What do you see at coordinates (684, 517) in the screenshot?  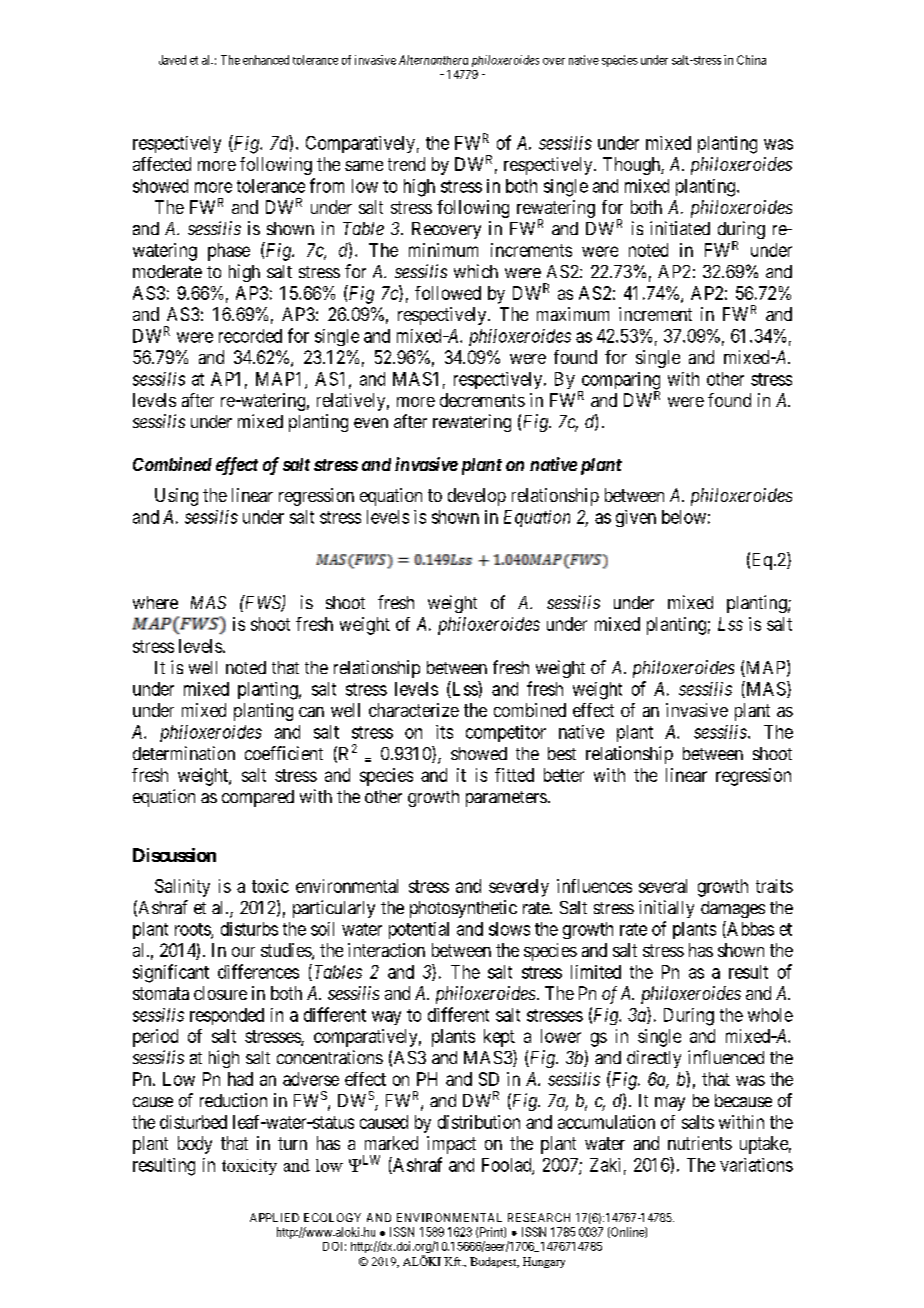 I see `below` at bounding box center [684, 517].
